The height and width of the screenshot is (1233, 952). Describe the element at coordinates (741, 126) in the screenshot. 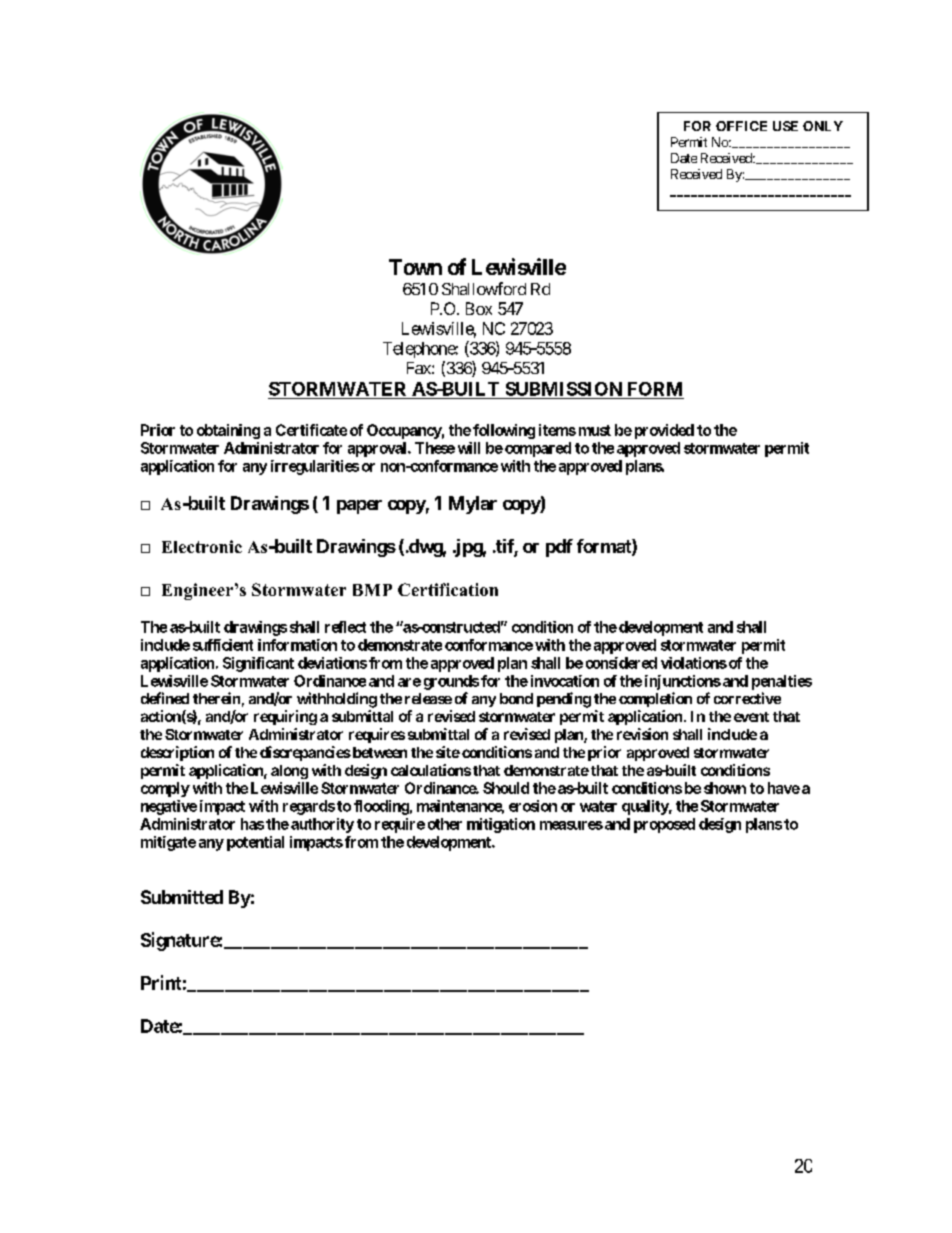

I see `OFFICE` at that location.
